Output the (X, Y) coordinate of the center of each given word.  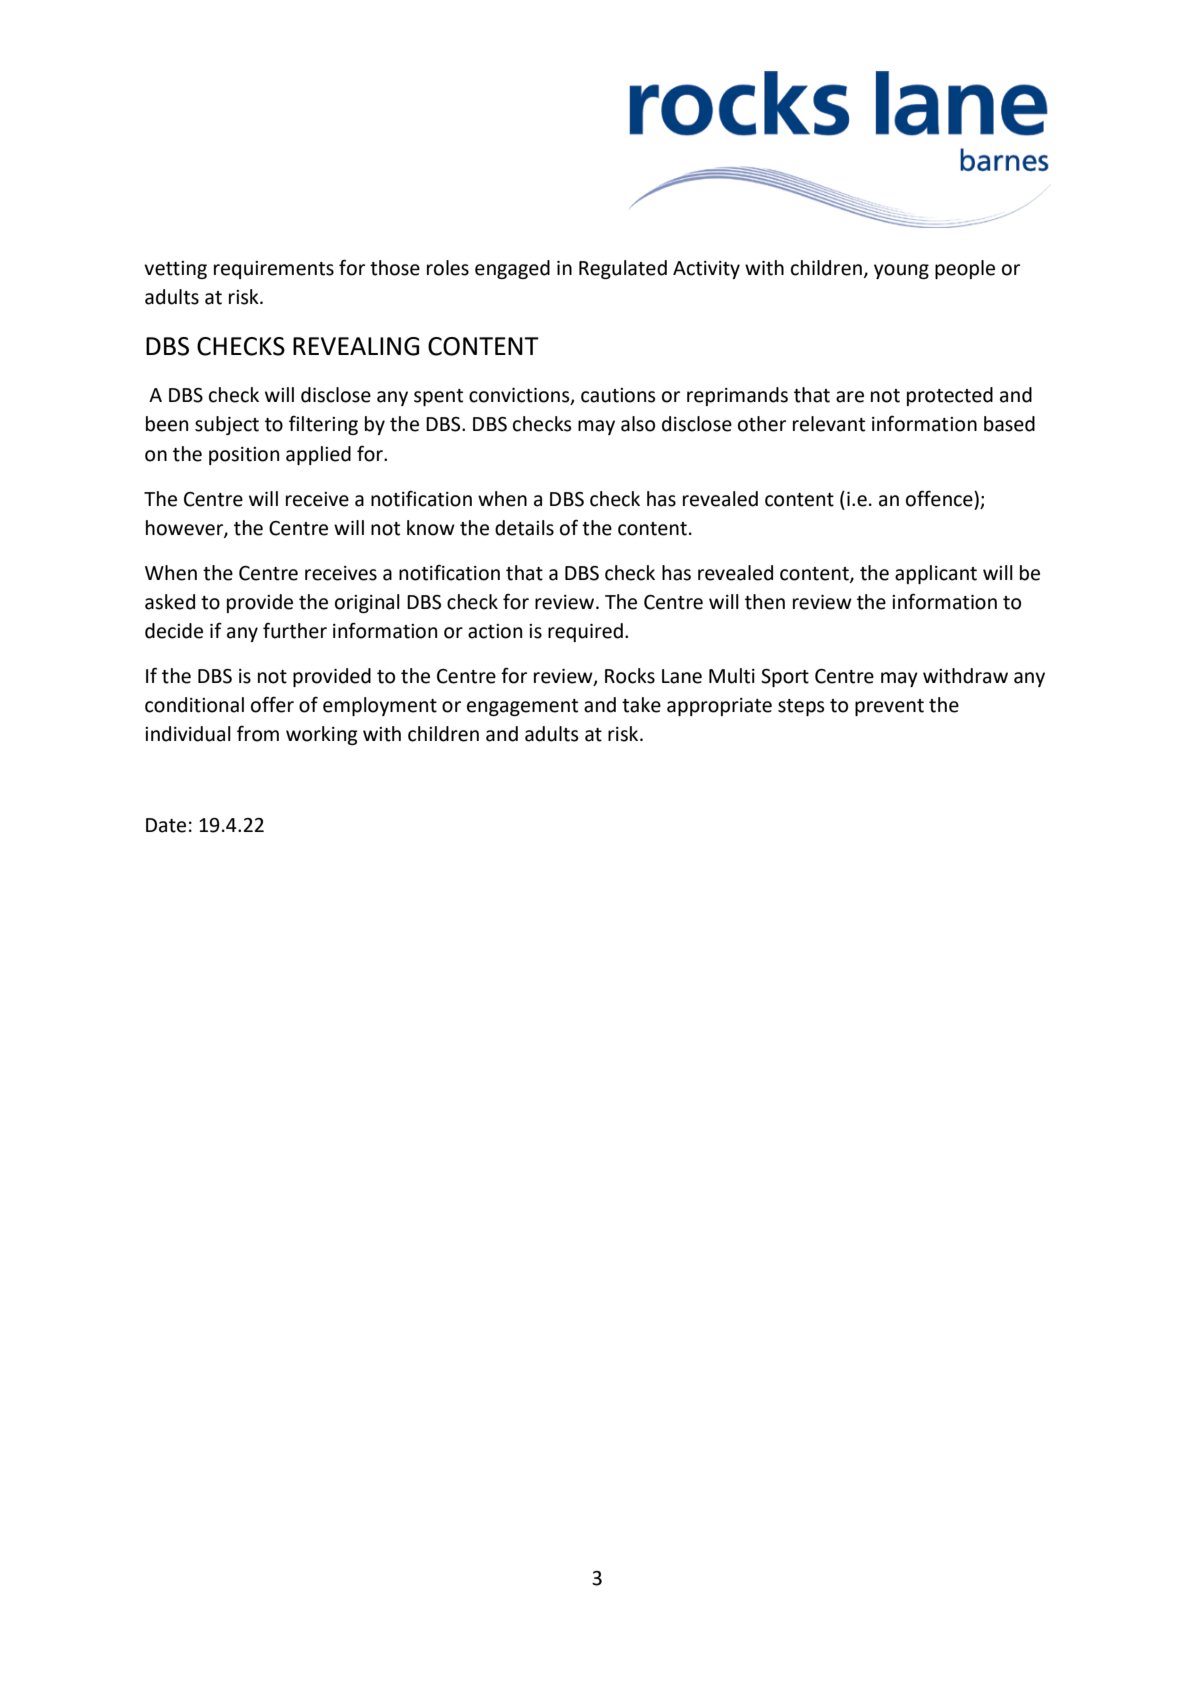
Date (166, 825)
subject (227, 425)
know (431, 528)
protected (950, 396)
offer (272, 704)
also (638, 424)
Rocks (630, 676)
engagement (522, 707)
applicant (936, 574)
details (524, 528)
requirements (274, 270)
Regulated (623, 269)
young (901, 271)
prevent (889, 707)
